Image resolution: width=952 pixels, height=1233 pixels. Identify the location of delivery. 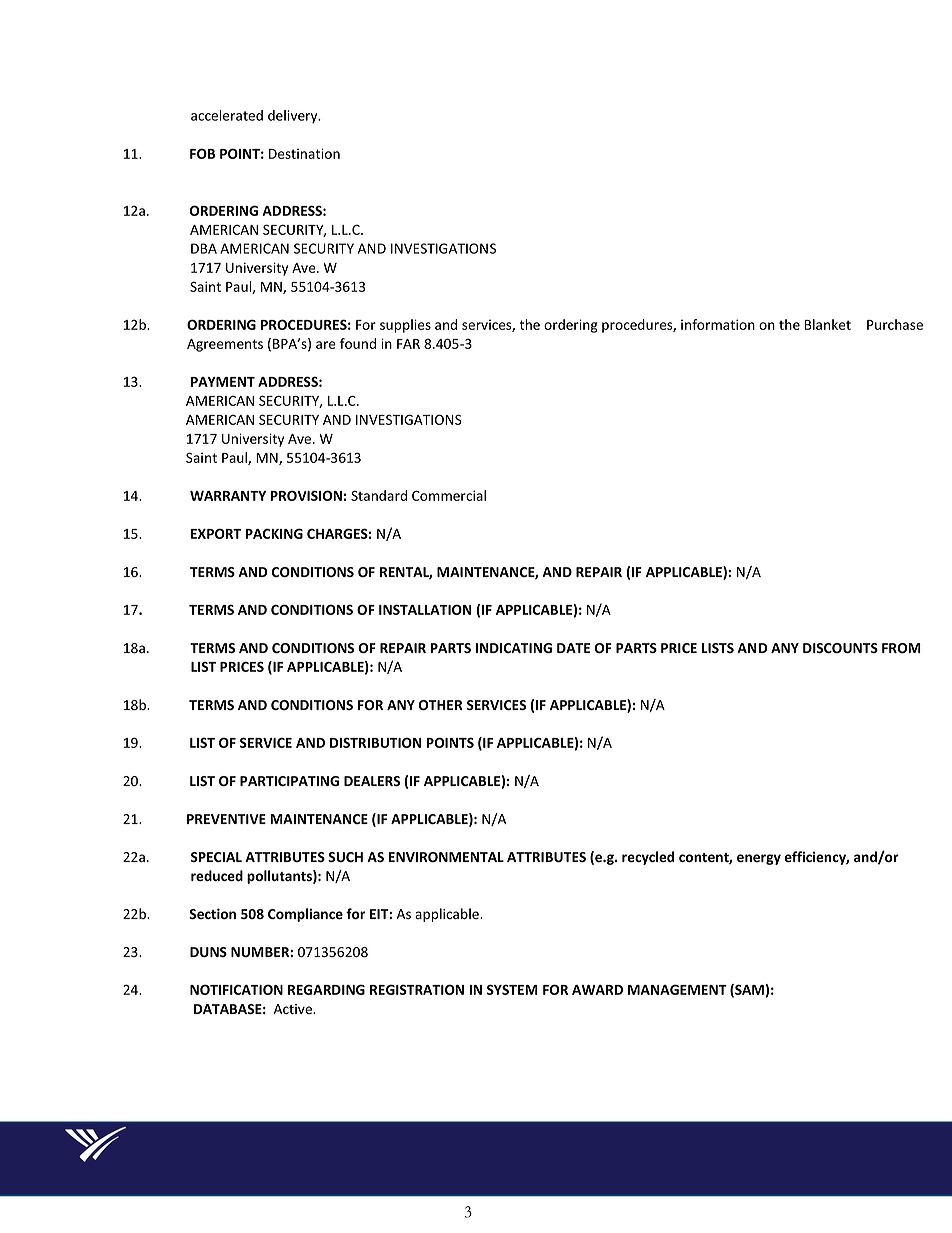
(294, 117).
